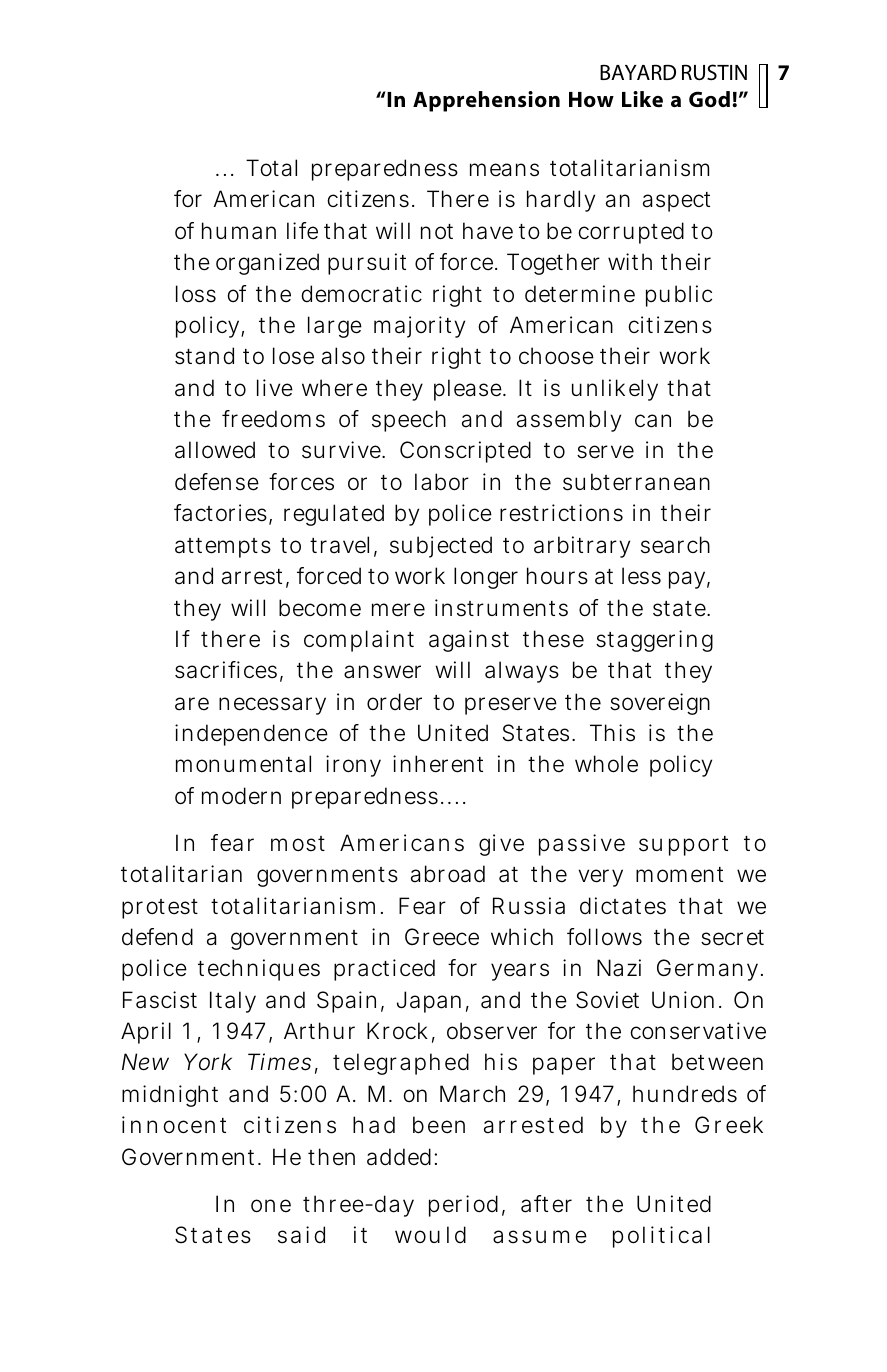  I want to click on staggering, so click(654, 641).
